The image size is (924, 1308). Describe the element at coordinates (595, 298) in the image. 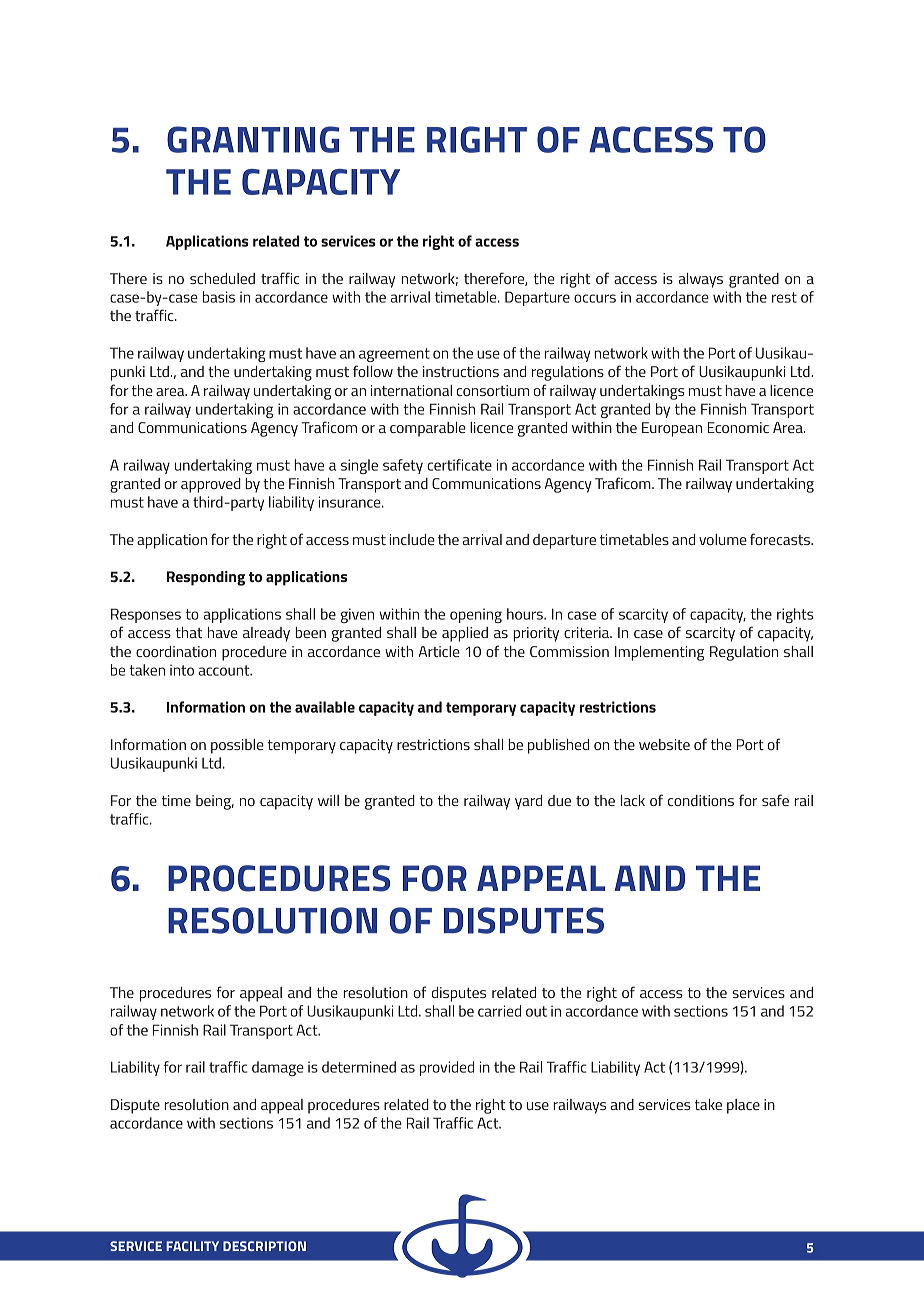

I see `occurs` at that location.
